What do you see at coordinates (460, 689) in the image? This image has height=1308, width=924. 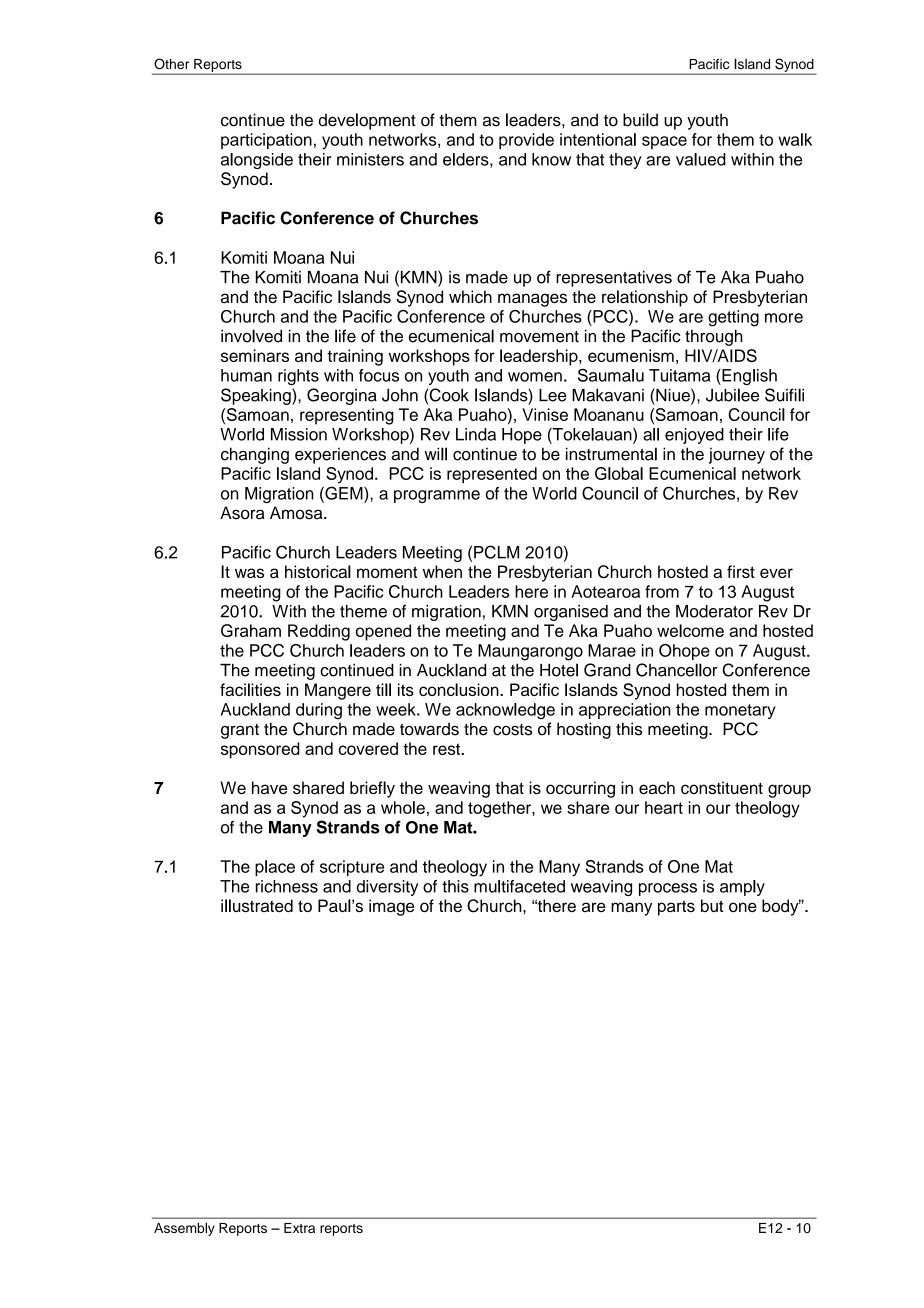 I see `conclusion` at bounding box center [460, 689].
